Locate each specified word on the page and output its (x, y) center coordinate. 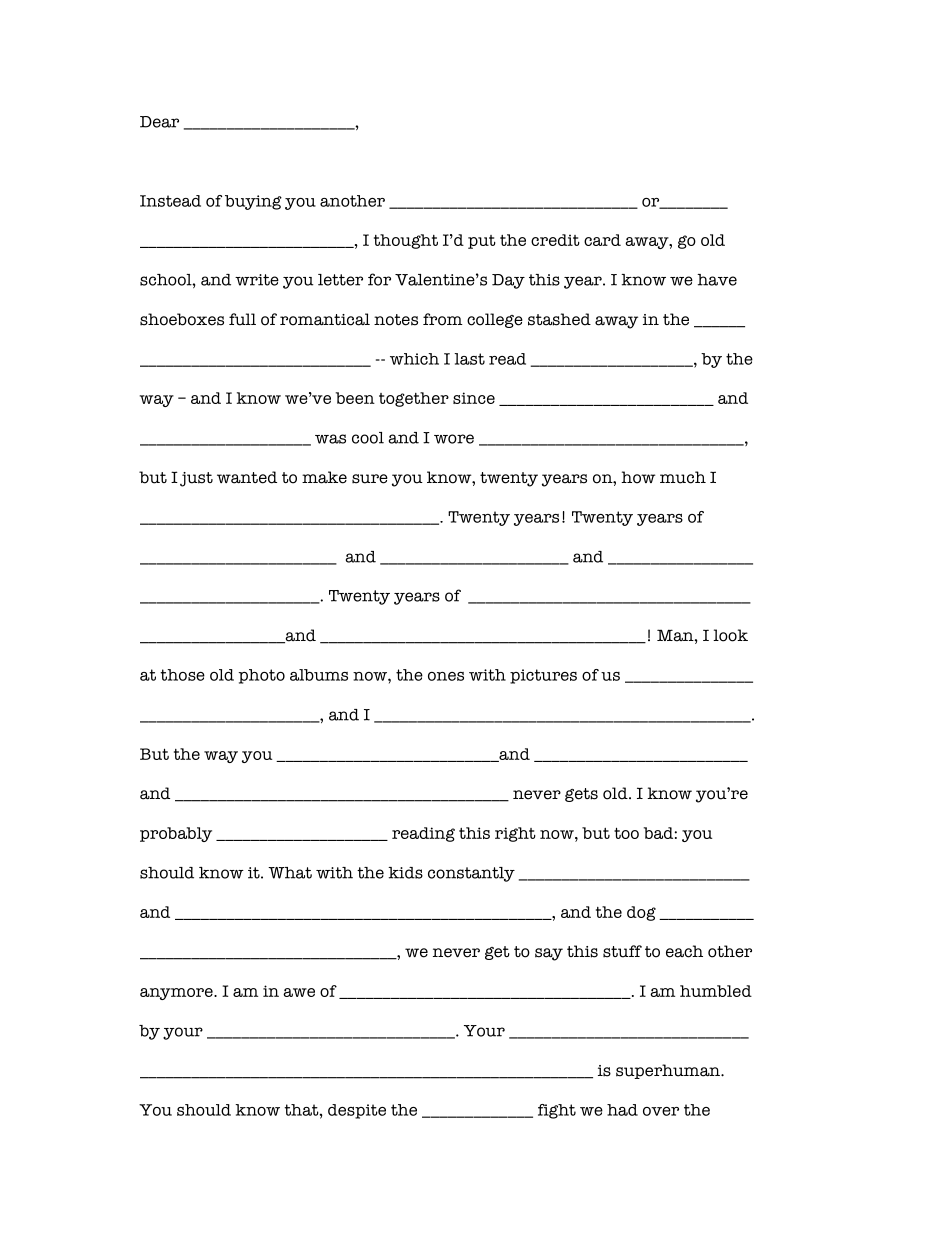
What (290, 873)
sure (370, 479)
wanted (247, 477)
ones (446, 676)
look (730, 635)
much (683, 477)
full (242, 319)
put (482, 242)
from (443, 319)
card (602, 240)
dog (641, 913)
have (717, 280)
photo (262, 676)
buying (253, 202)
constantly (471, 874)
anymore (177, 994)
